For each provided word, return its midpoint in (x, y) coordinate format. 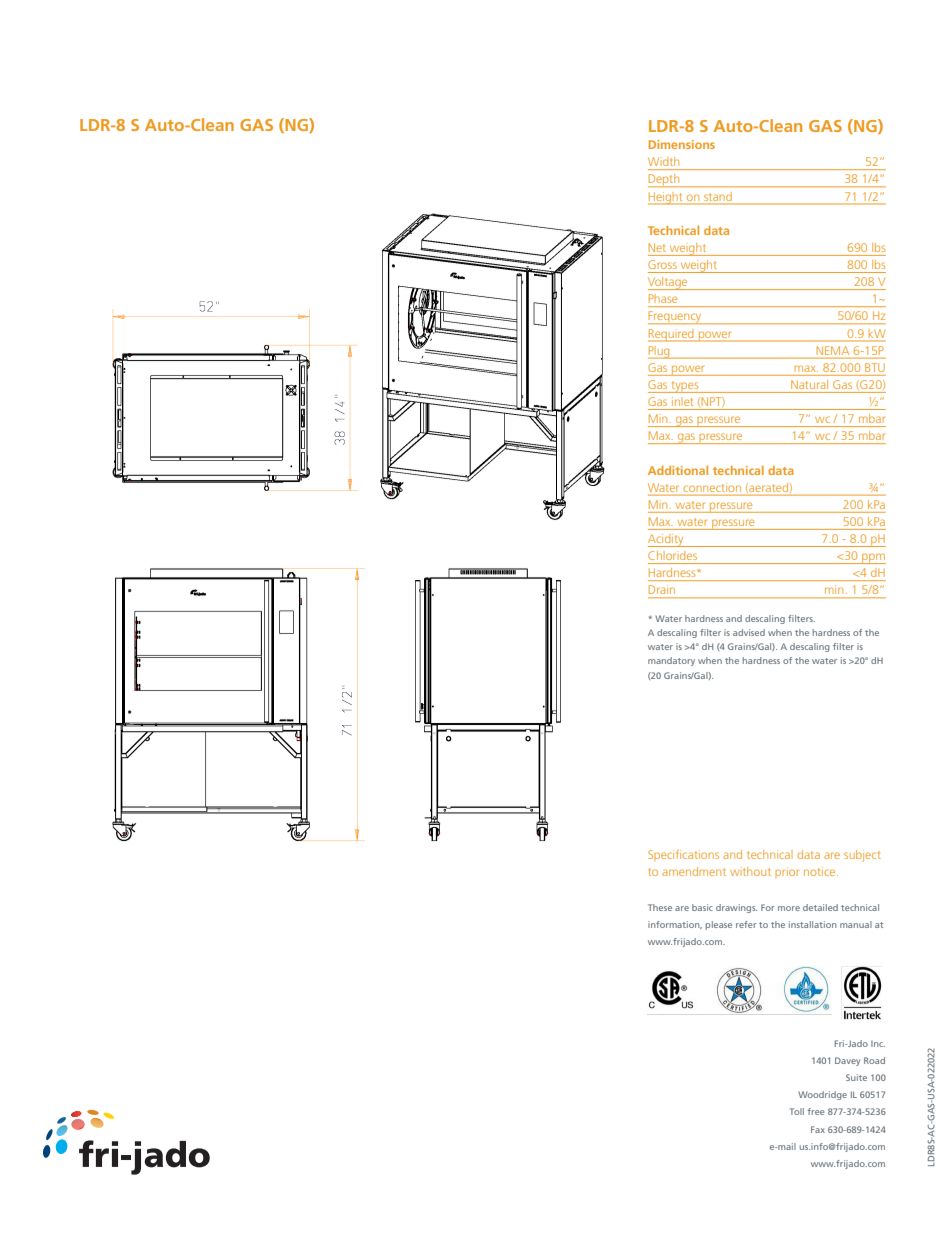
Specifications (683, 855)
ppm (873, 558)
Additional (678, 470)
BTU (875, 367)
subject (862, 856)
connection (712, 488)
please (719, 925)
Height (666, 198)
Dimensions (682, 144)
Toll (797, 1111)
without (750, 871)
